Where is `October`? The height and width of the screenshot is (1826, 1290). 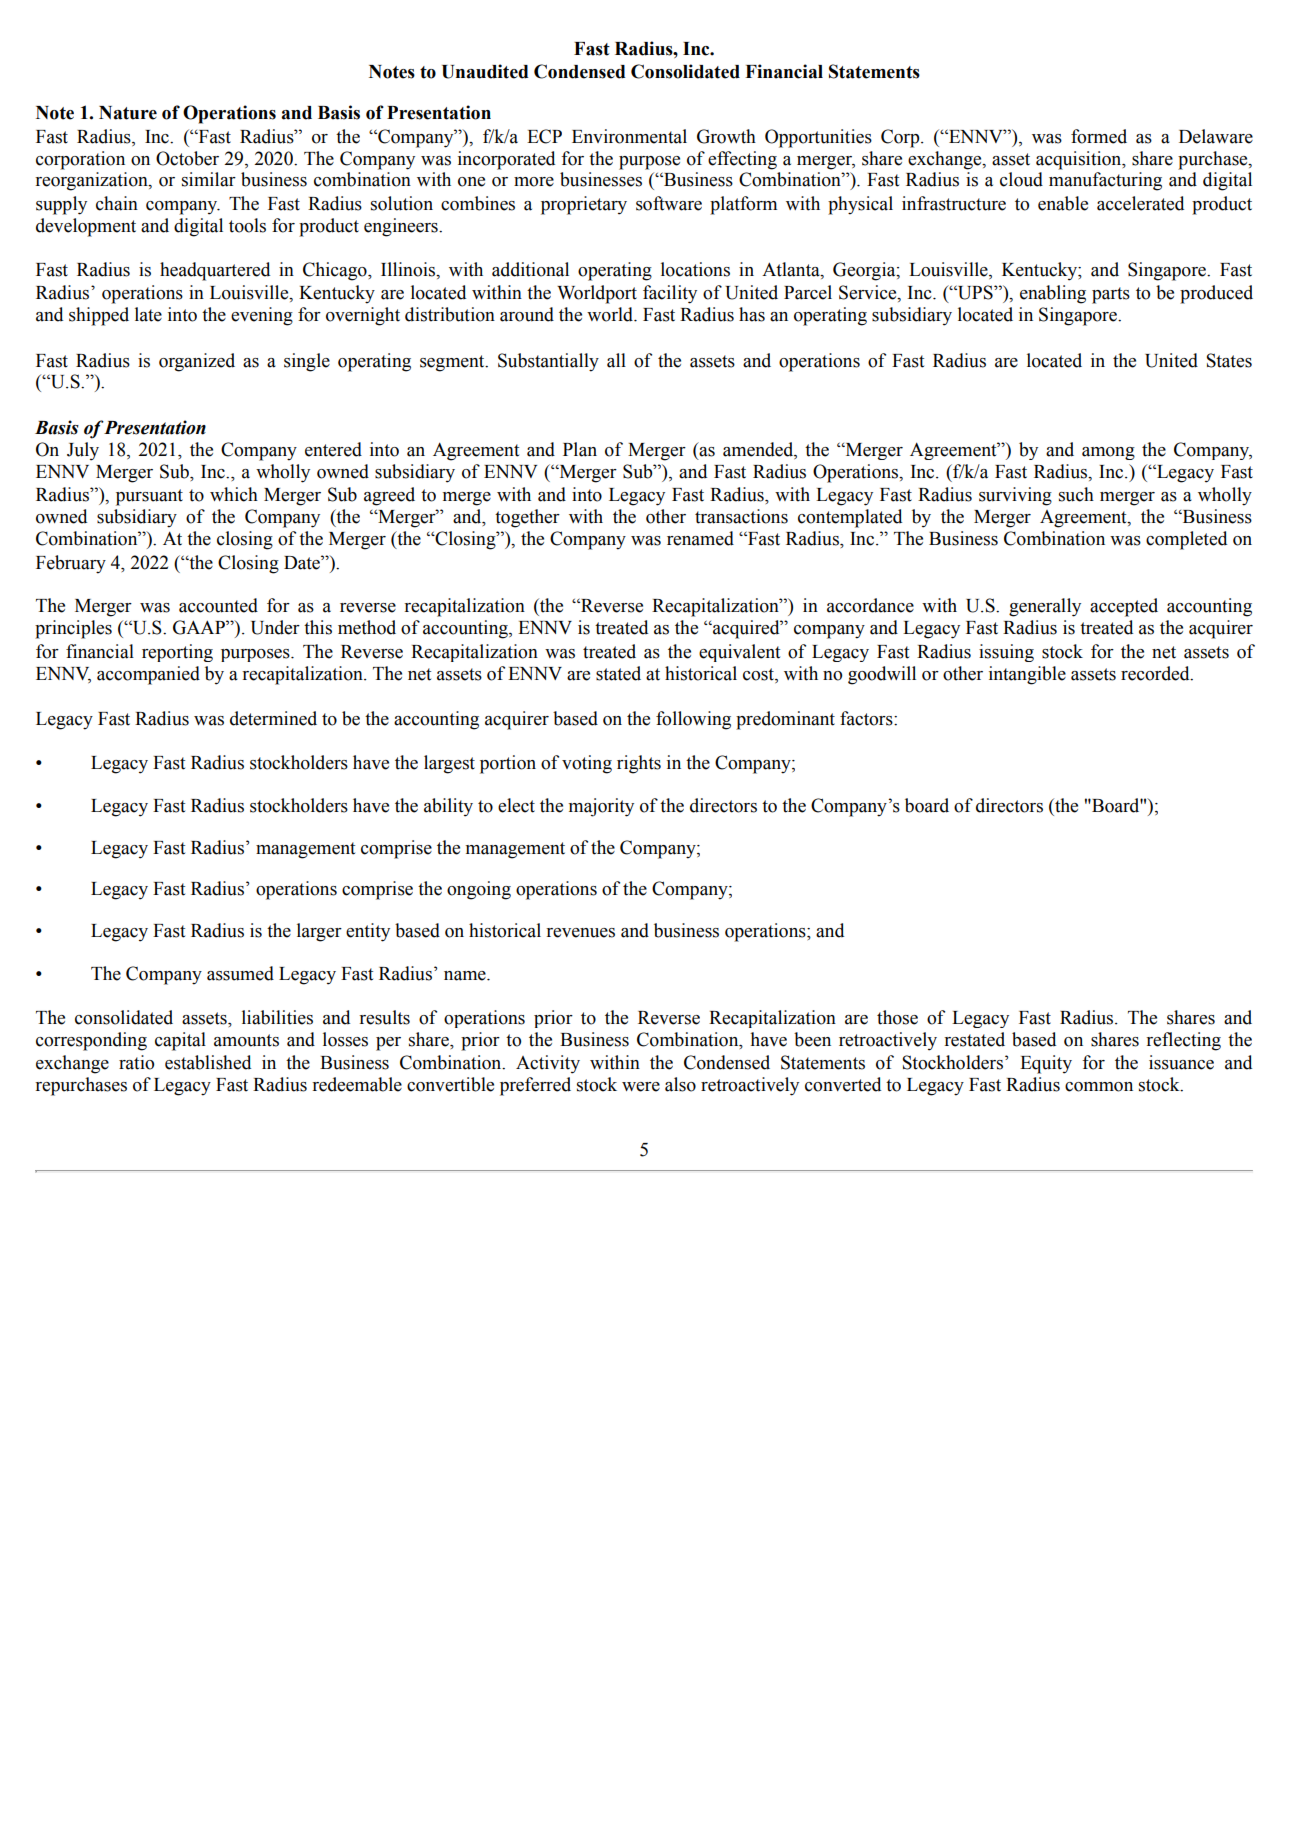
October is located at coordinates (187, 158).
